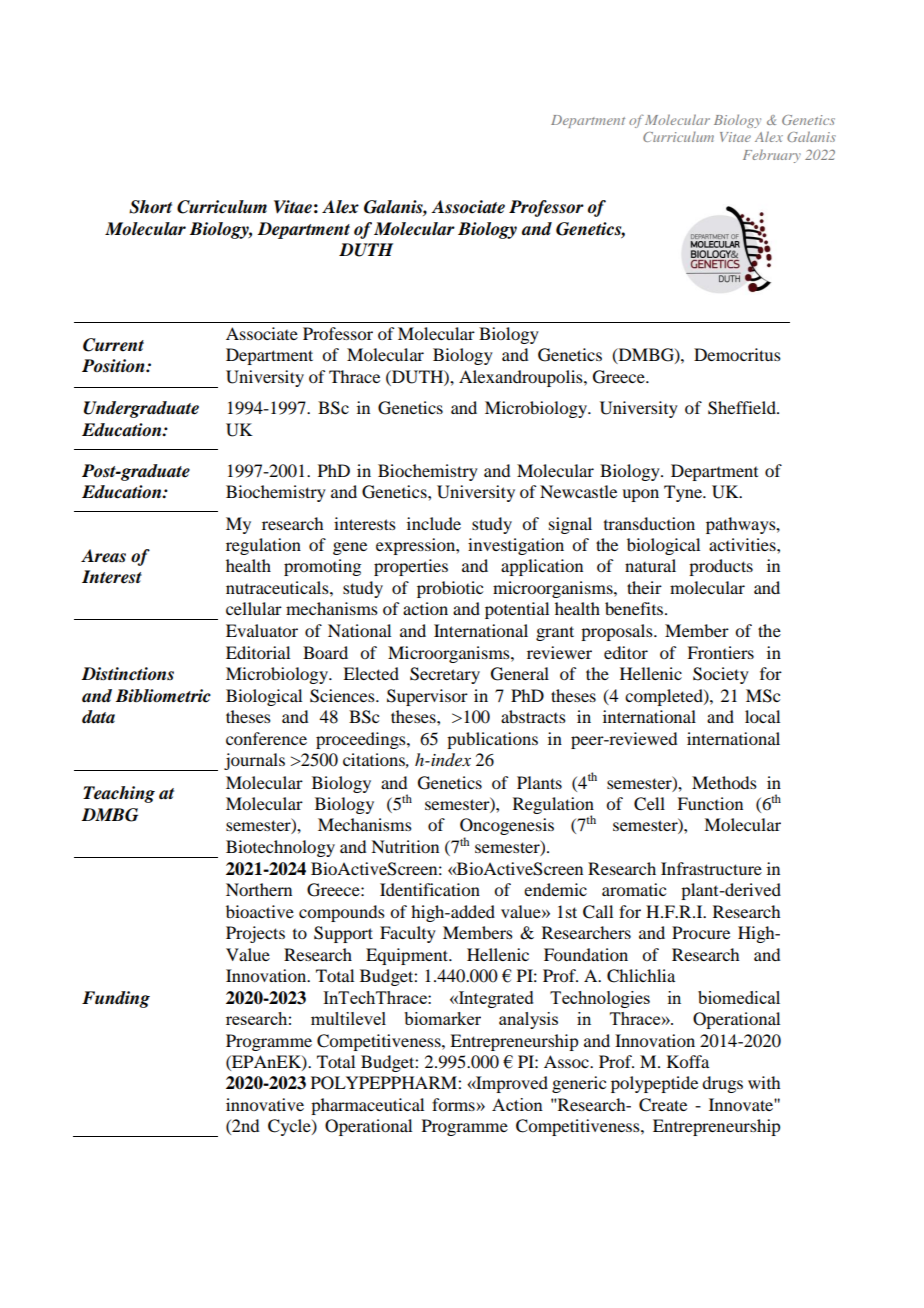 Image resolution: width=924 pixels, height=1308 pixels. I want to click on Position, so click(114, 366).
